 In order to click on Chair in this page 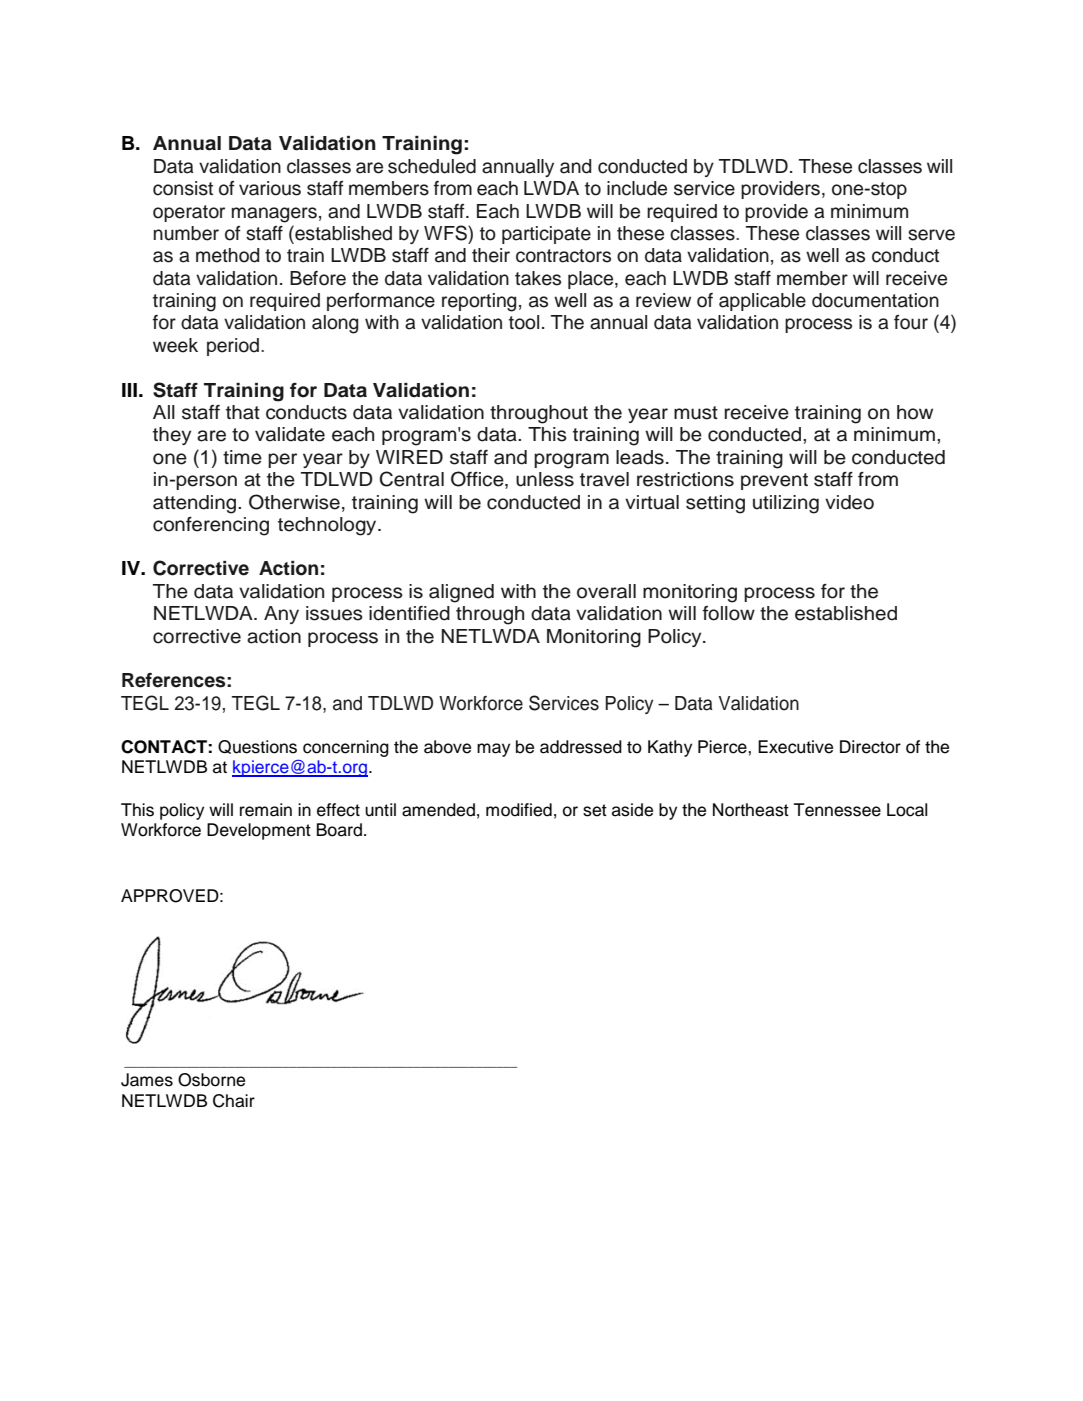, I will do `click(234, 1101)`.
